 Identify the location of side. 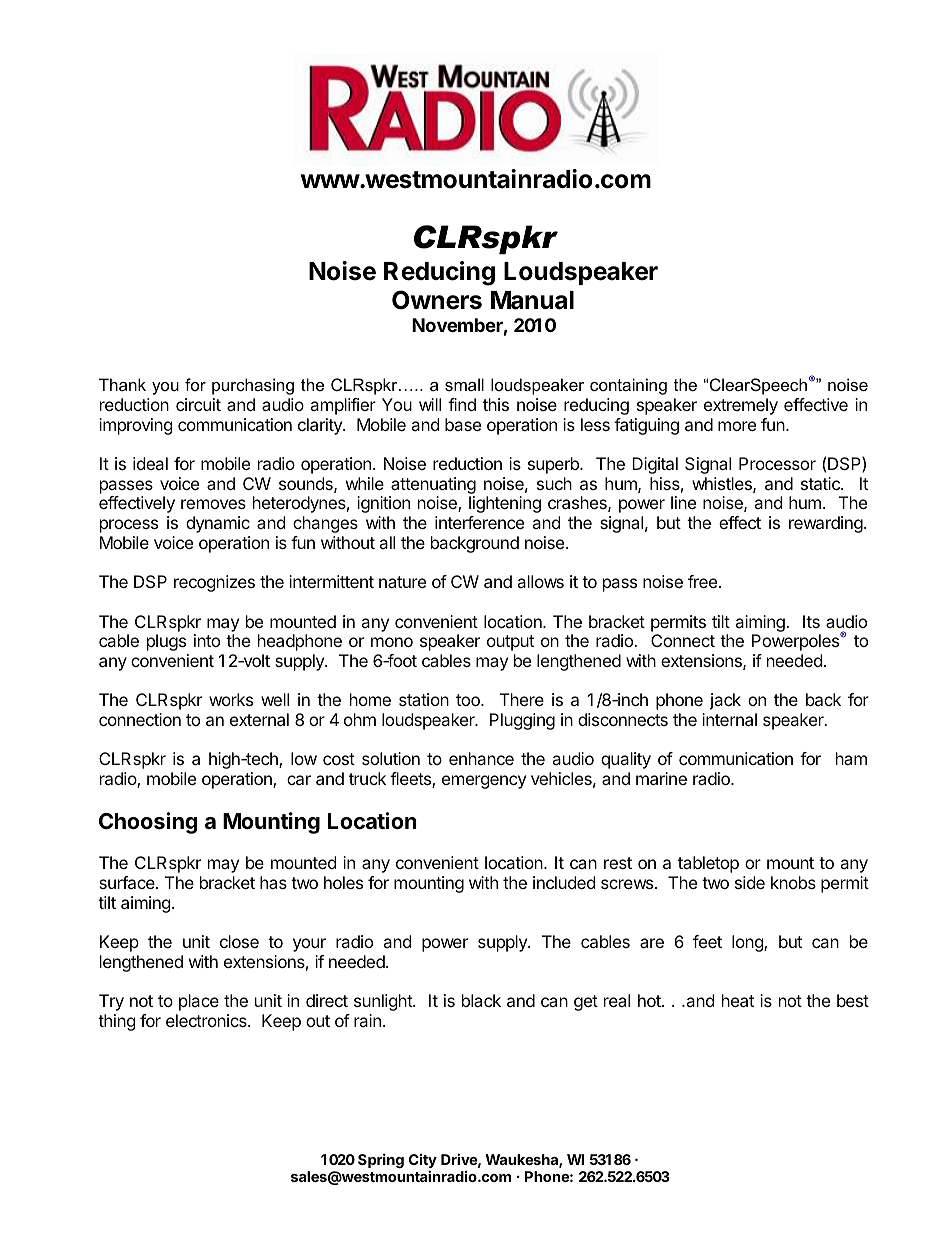
(750, 882).
